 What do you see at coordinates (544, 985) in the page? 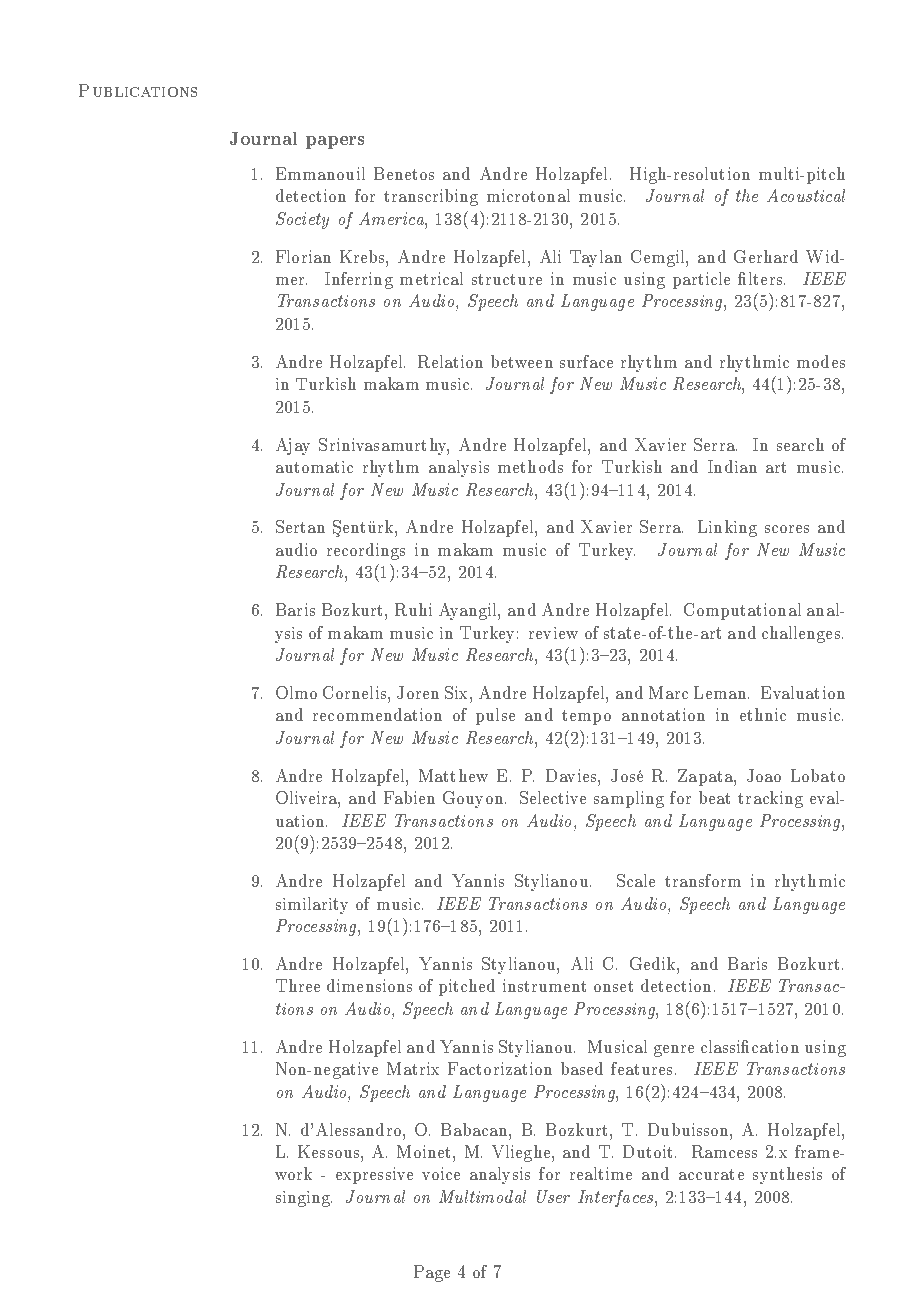
I see `instrument` at bounding box center [544, 985].
